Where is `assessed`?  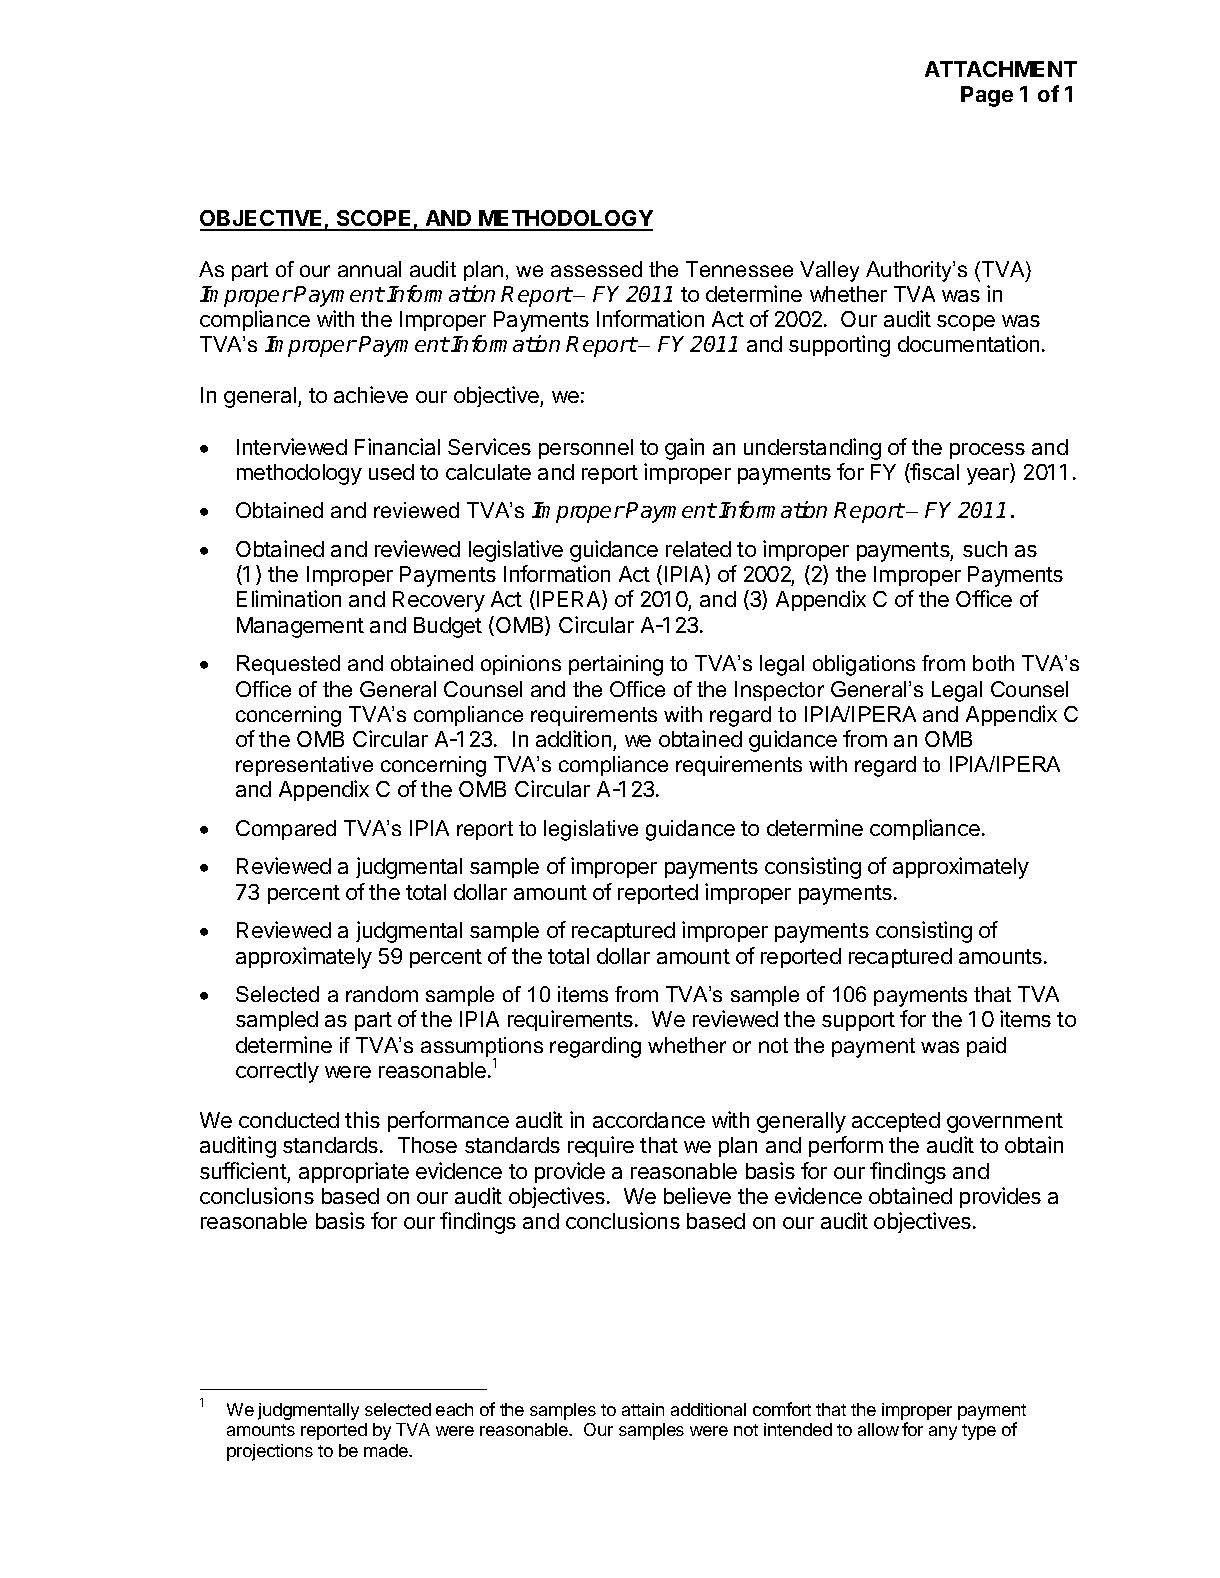
assessed is located at coordinates (596, 269).
